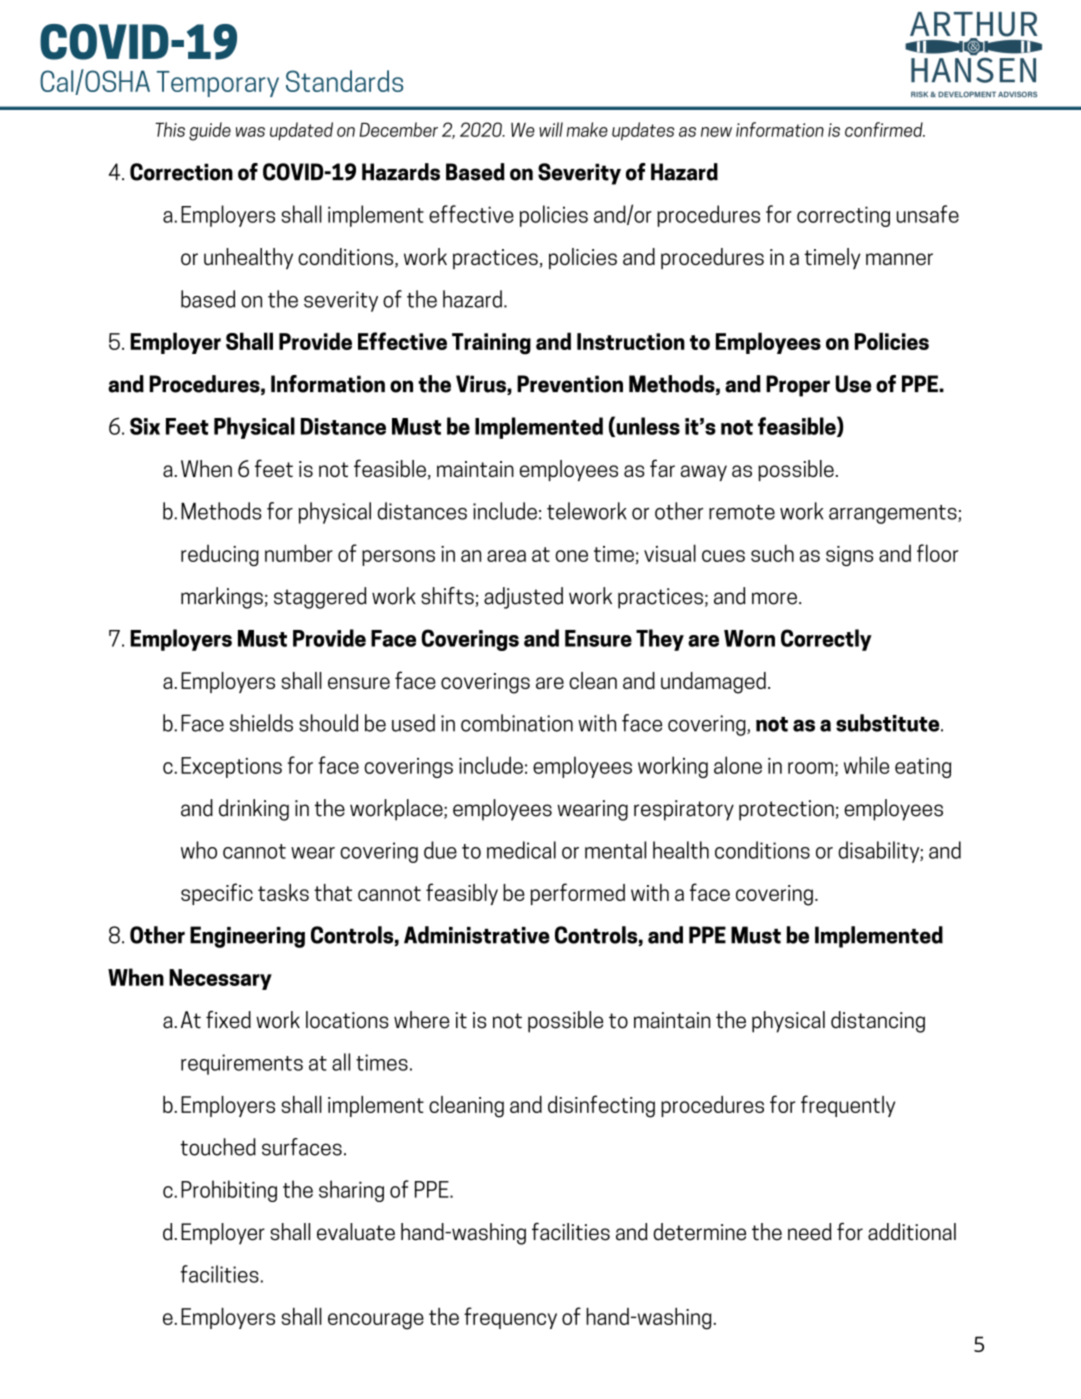 This screenshot has height=1399, width=1081. What do you see at coordinates (885, 129) in the screenshot?
I see `confirmed` at bounding box center [885, 129].
